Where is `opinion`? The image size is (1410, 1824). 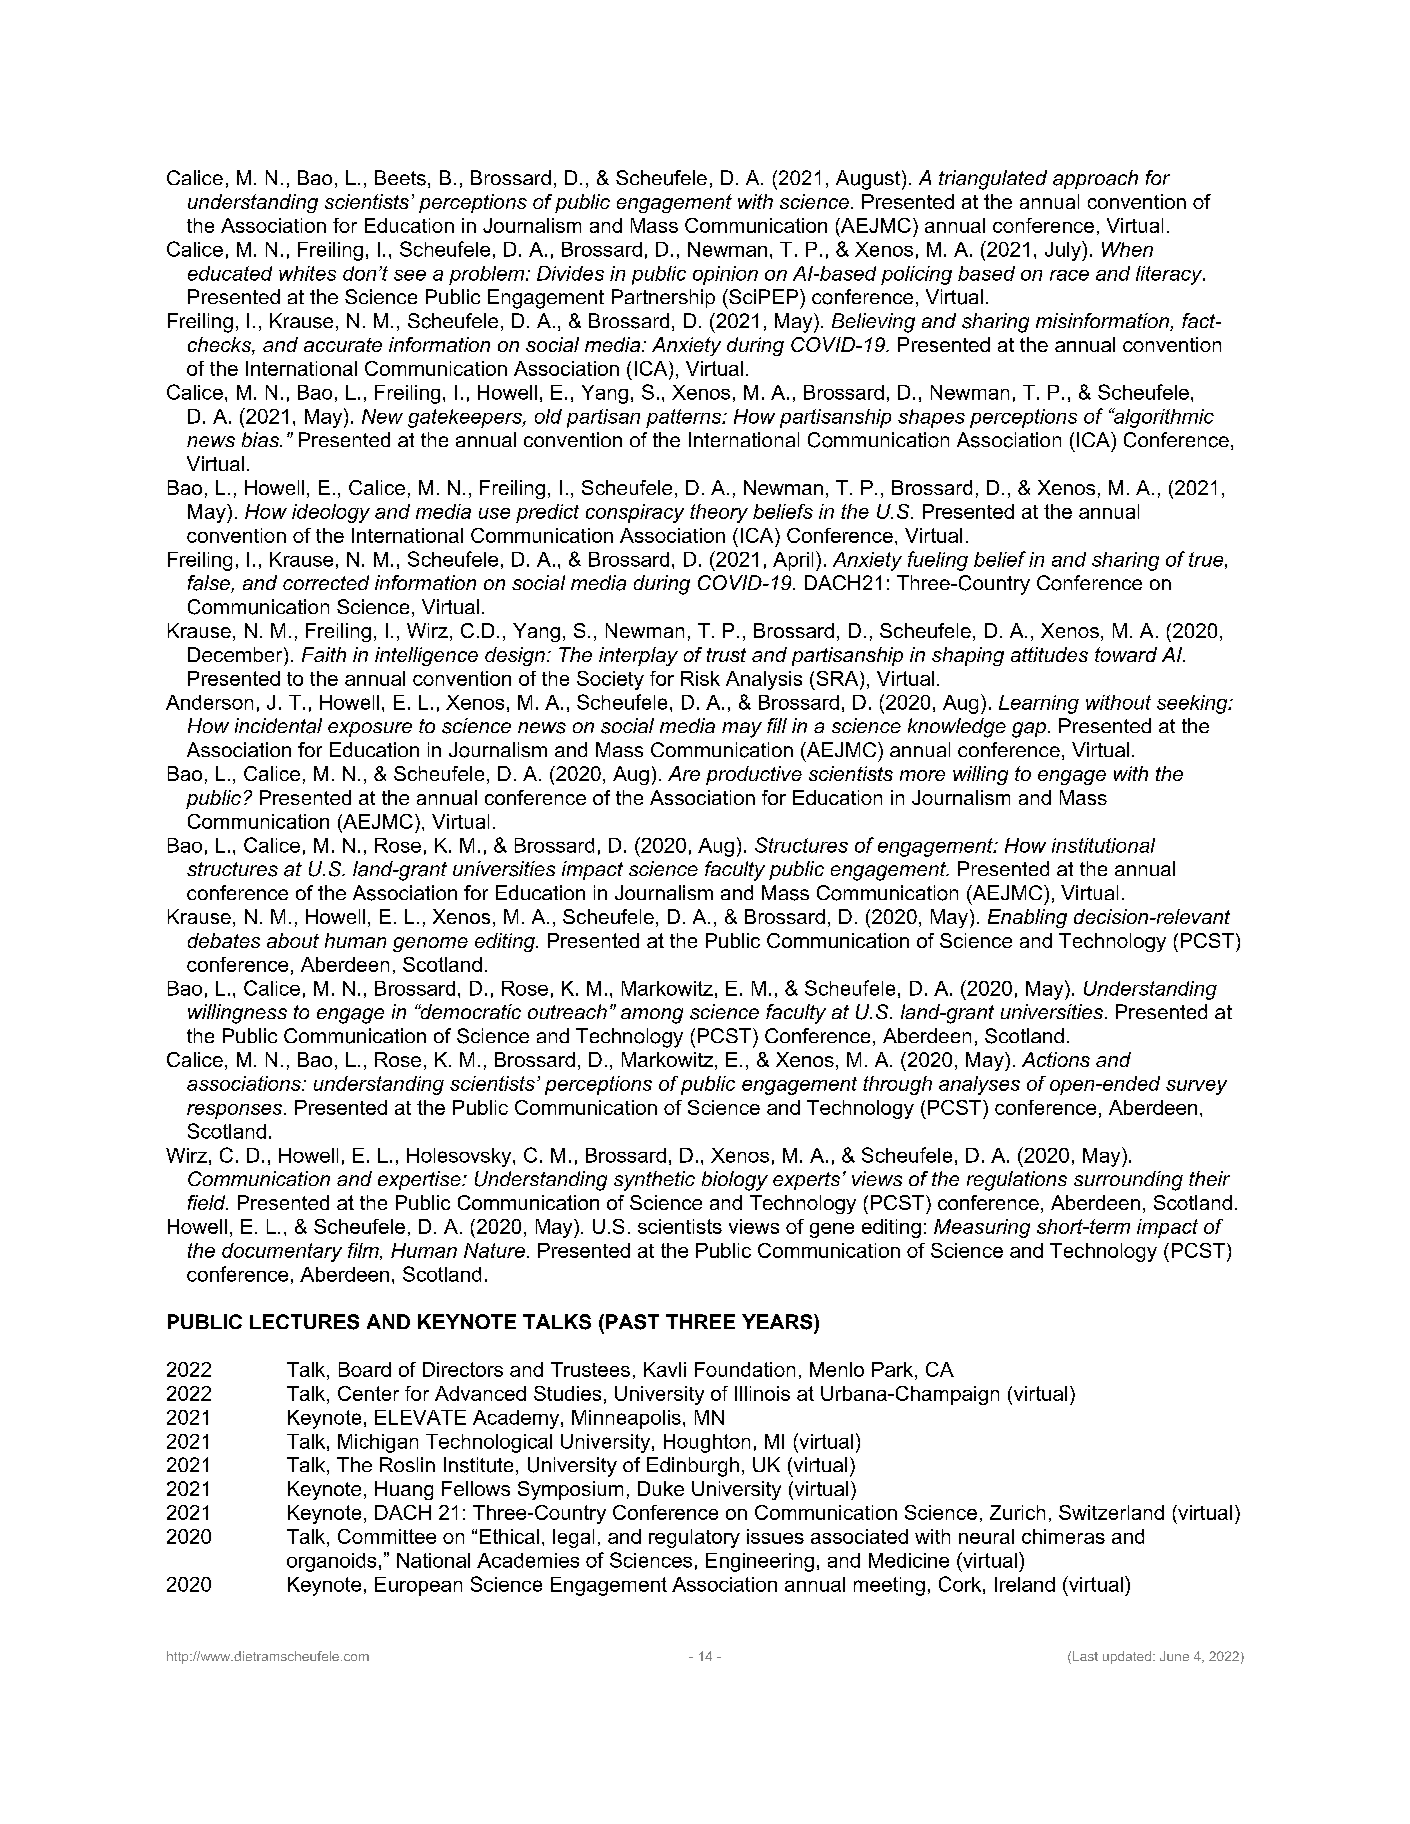
opinion is located at coordinates (725, 275).
